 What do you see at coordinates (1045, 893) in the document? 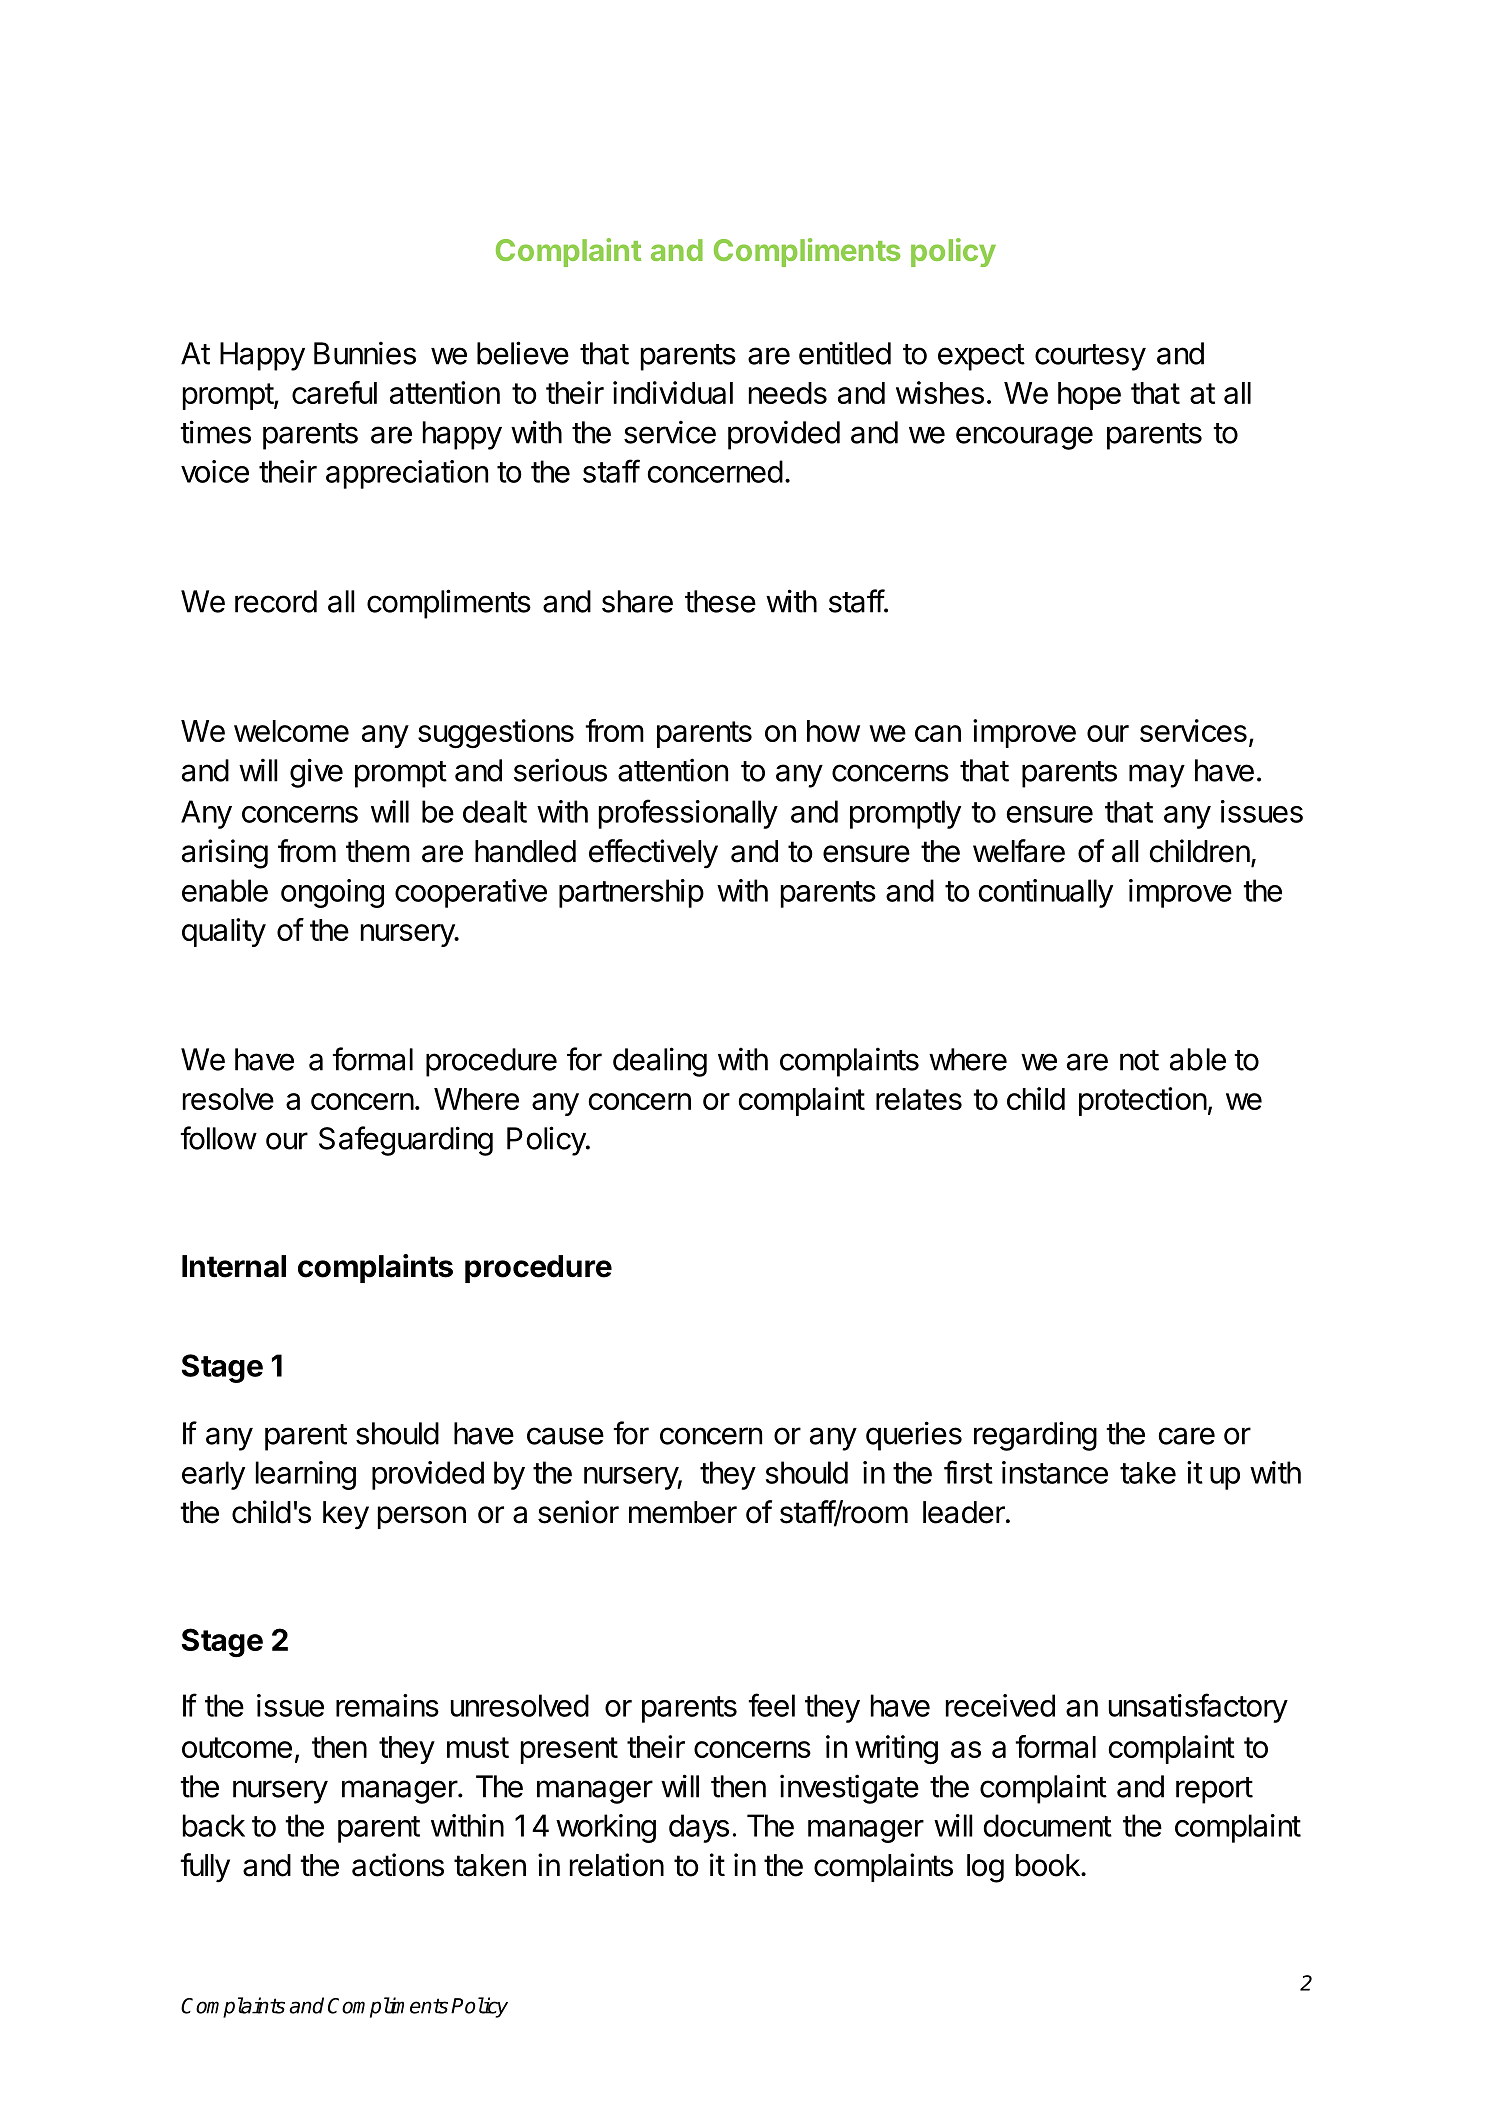
I see `continually` at bounding box center [1045, 893].
